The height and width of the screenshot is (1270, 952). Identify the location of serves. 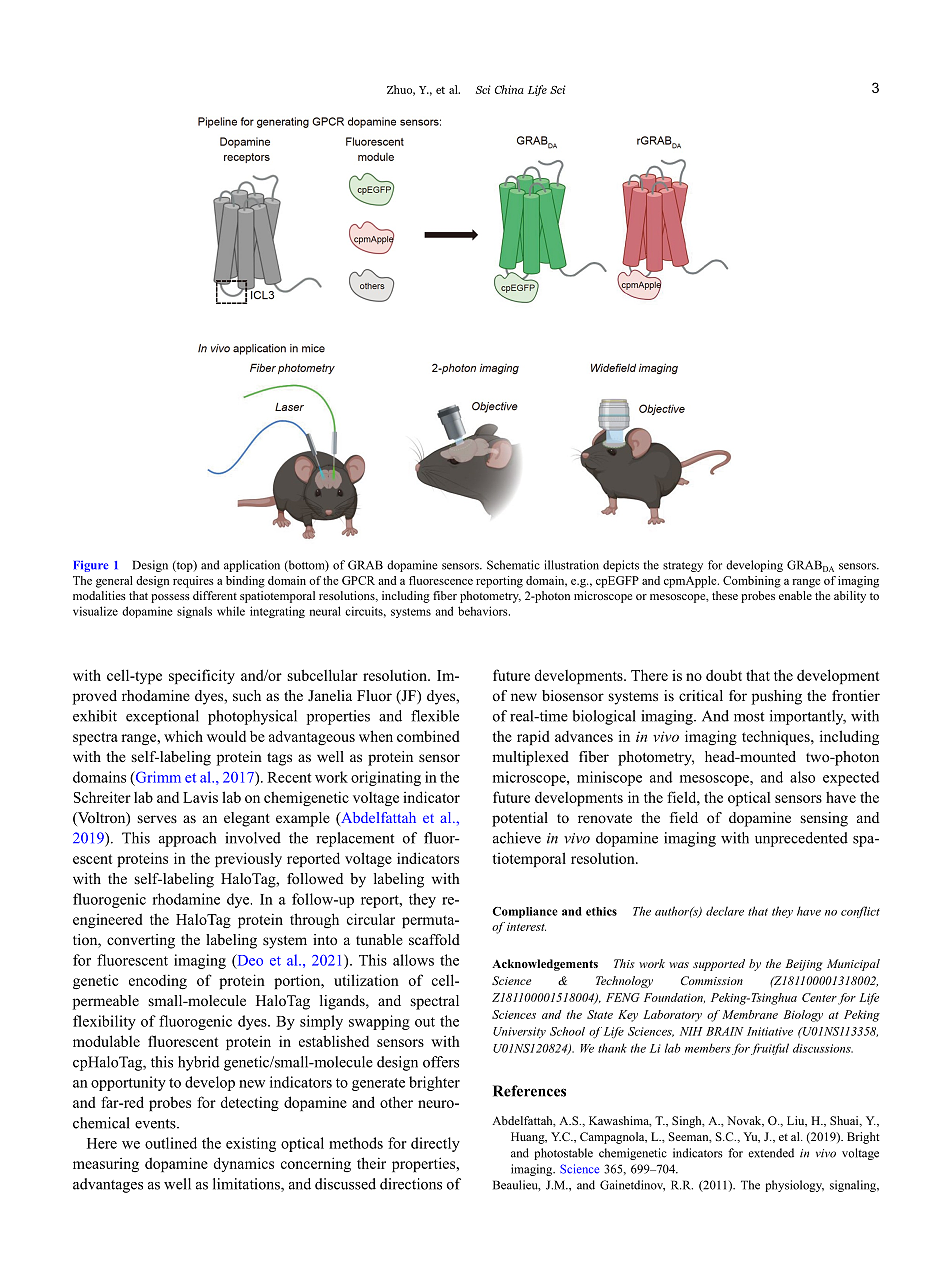
(157, 819).
